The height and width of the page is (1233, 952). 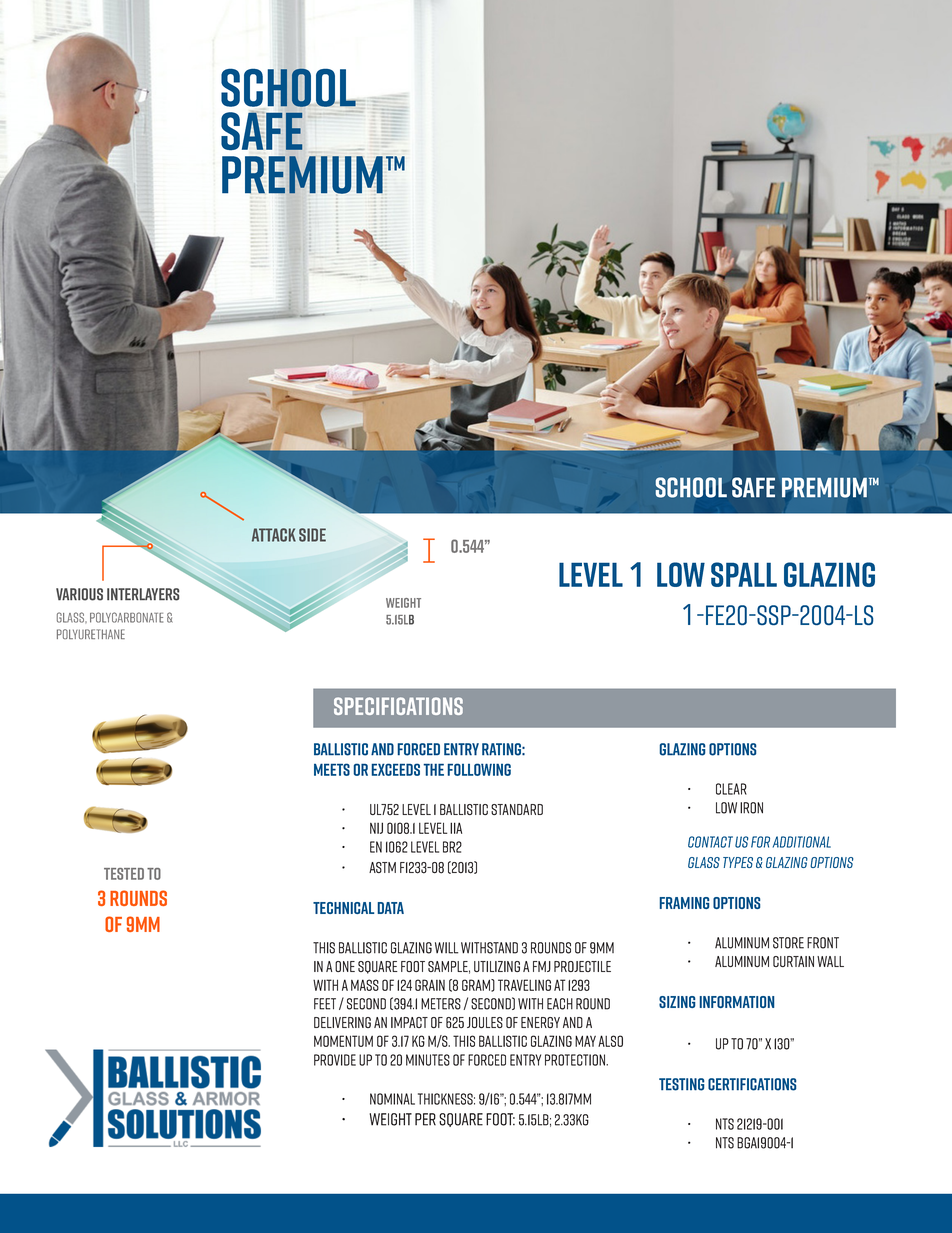 What do you see at coordinates (312, 535) in the page?
I see `SIDE` at bounding box center [312, 535].
